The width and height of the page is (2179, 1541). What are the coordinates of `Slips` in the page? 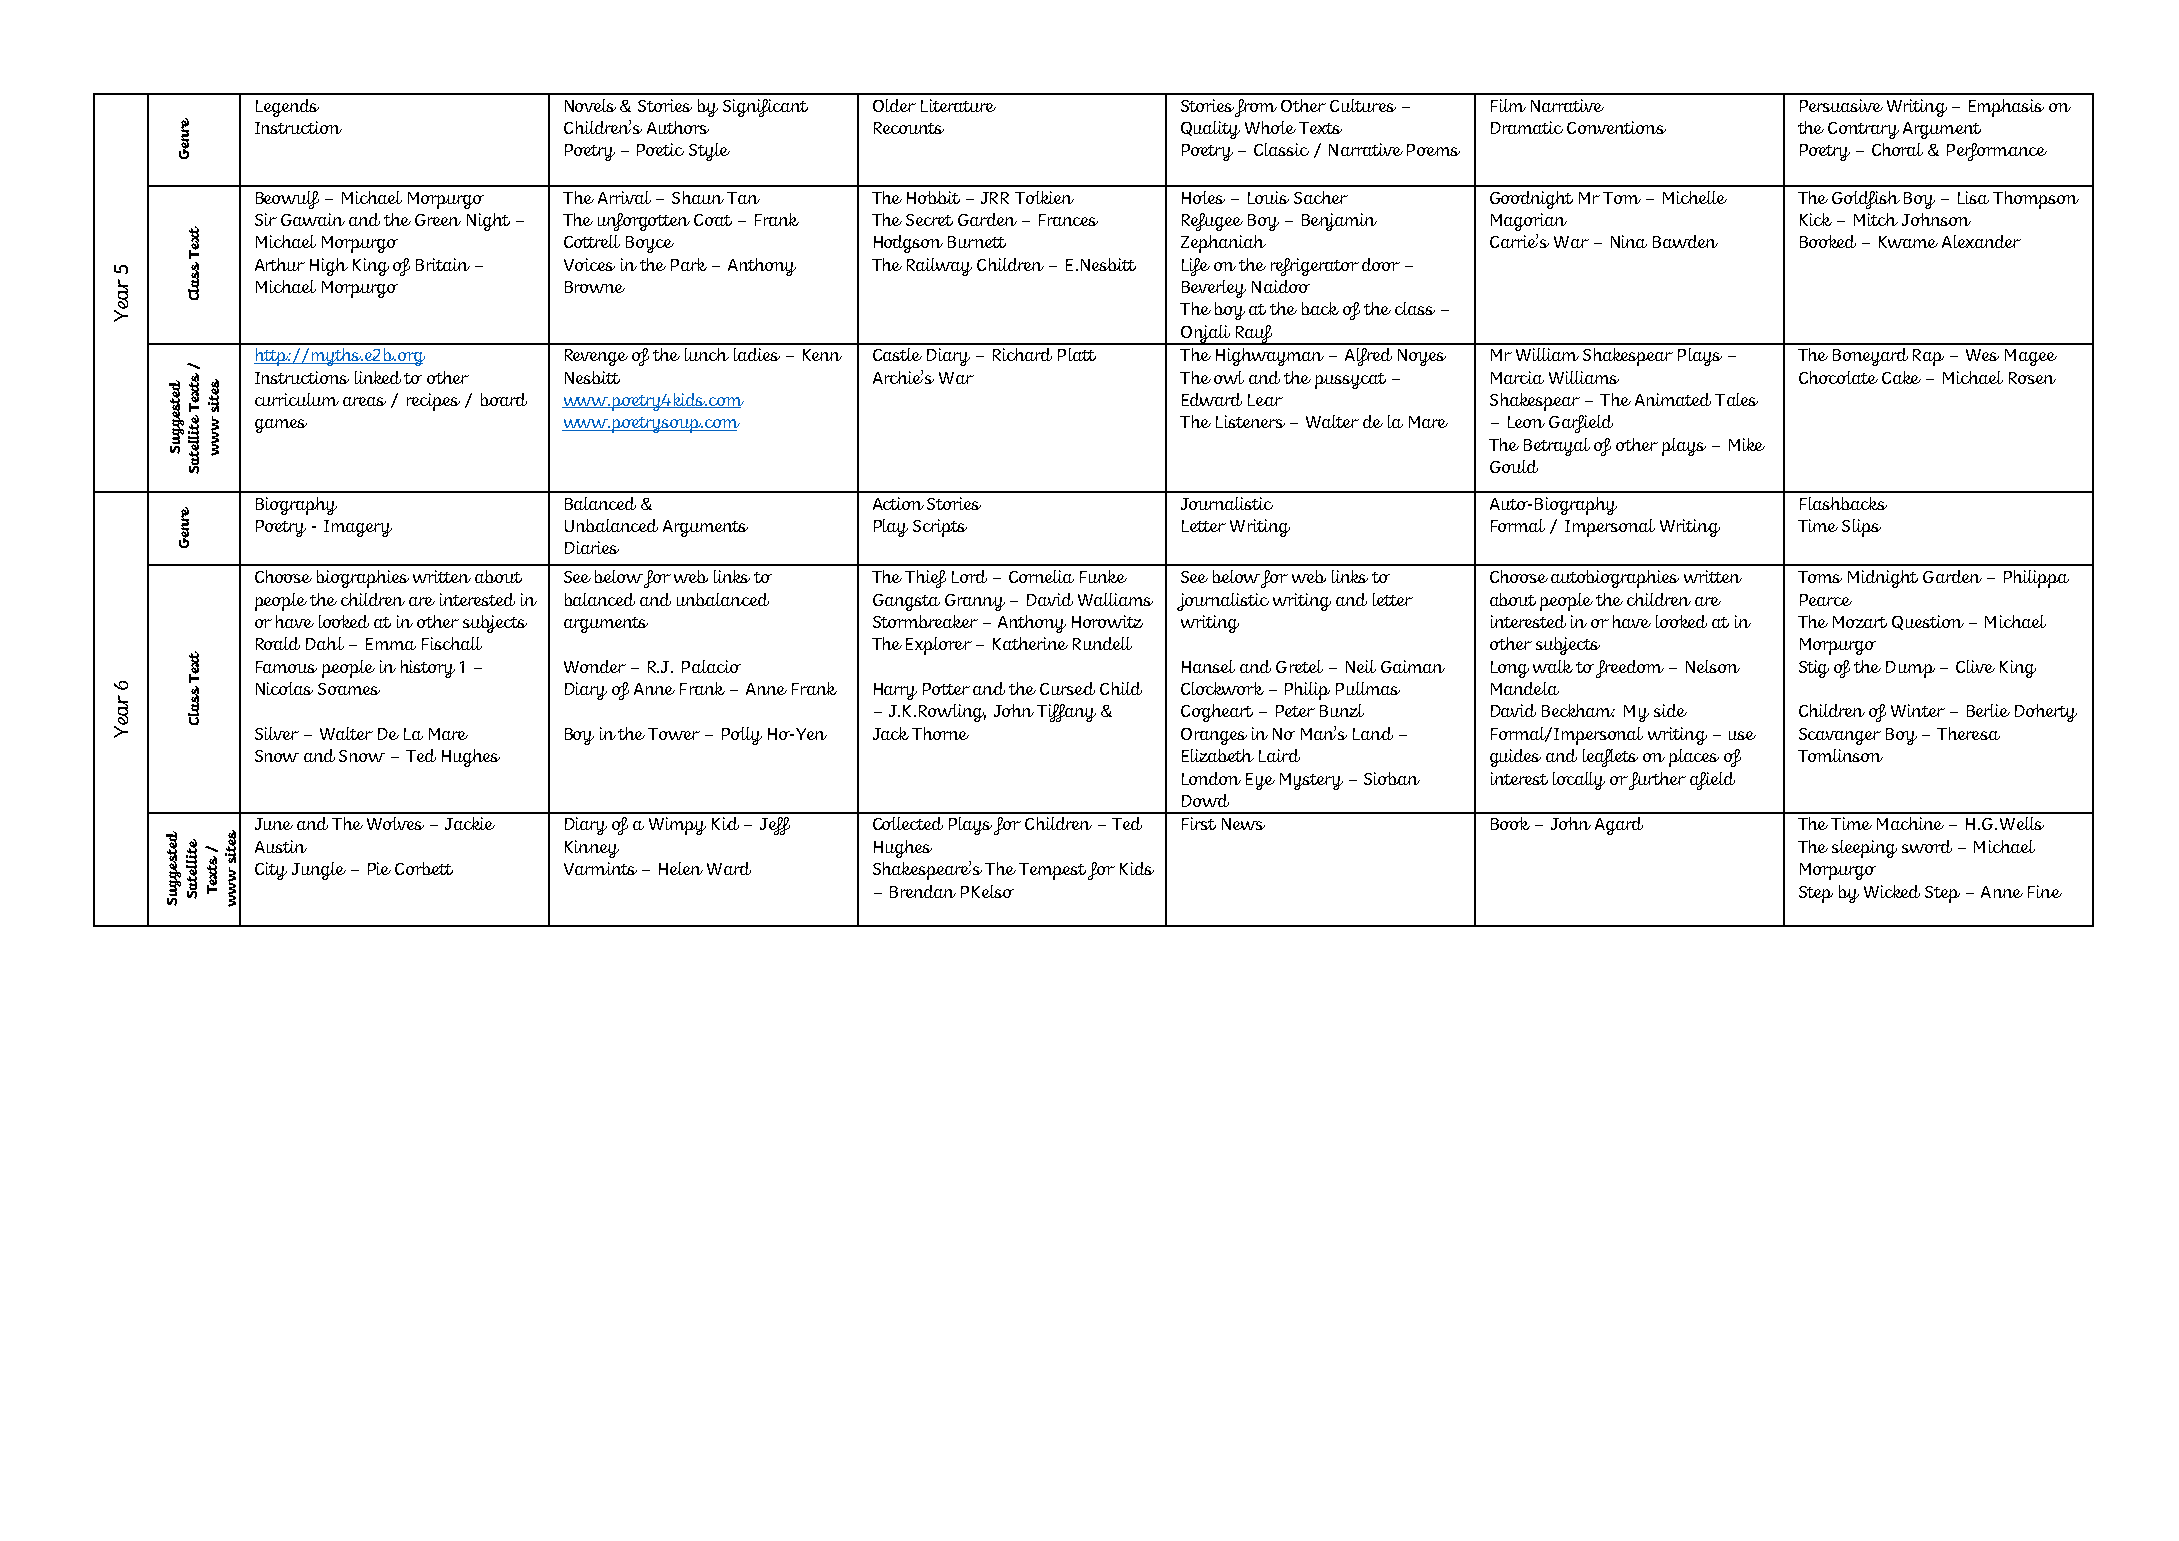 It's located at (1861, 528).
